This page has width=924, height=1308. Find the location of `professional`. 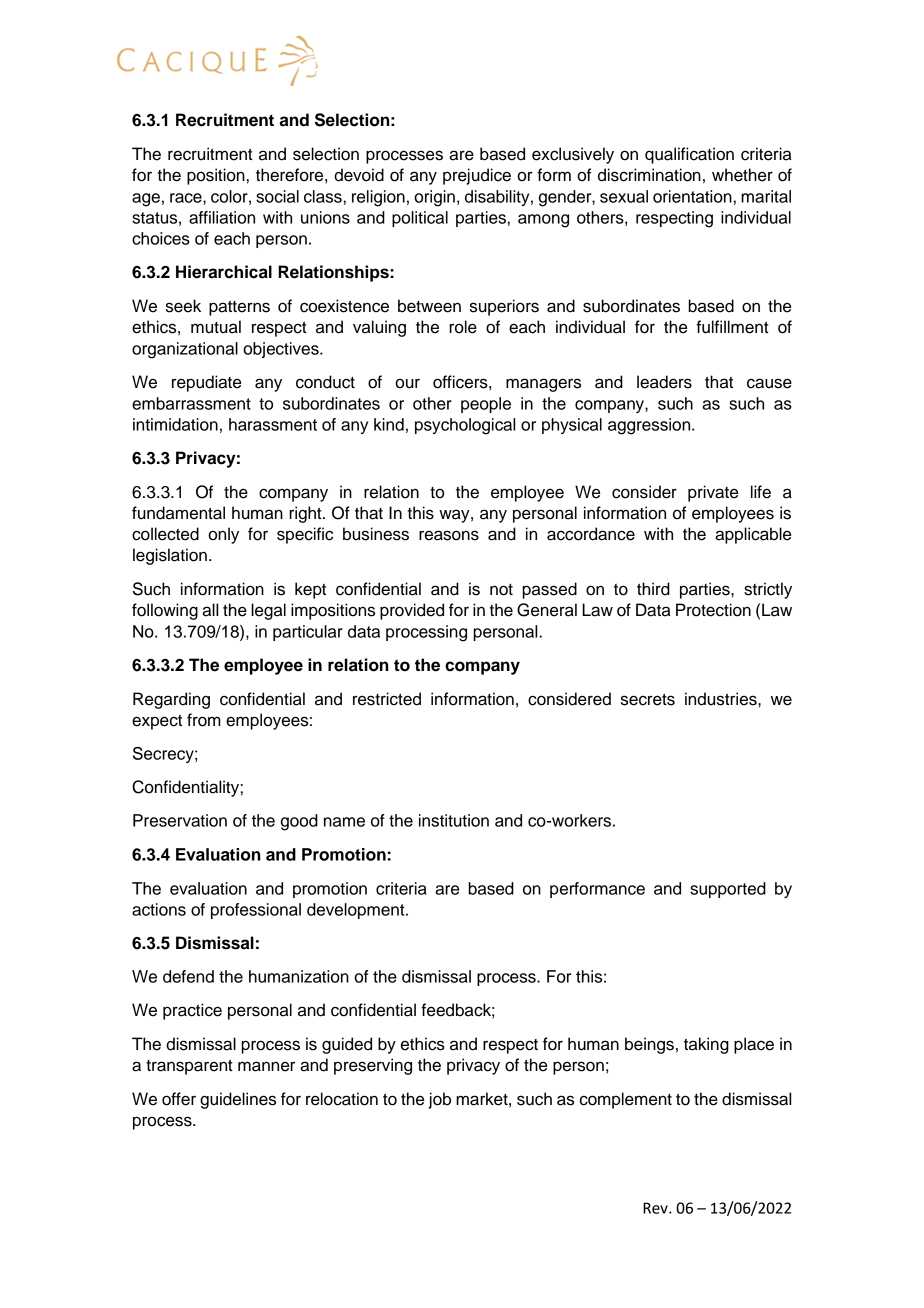

professional is located at coordinates (256, 911).
